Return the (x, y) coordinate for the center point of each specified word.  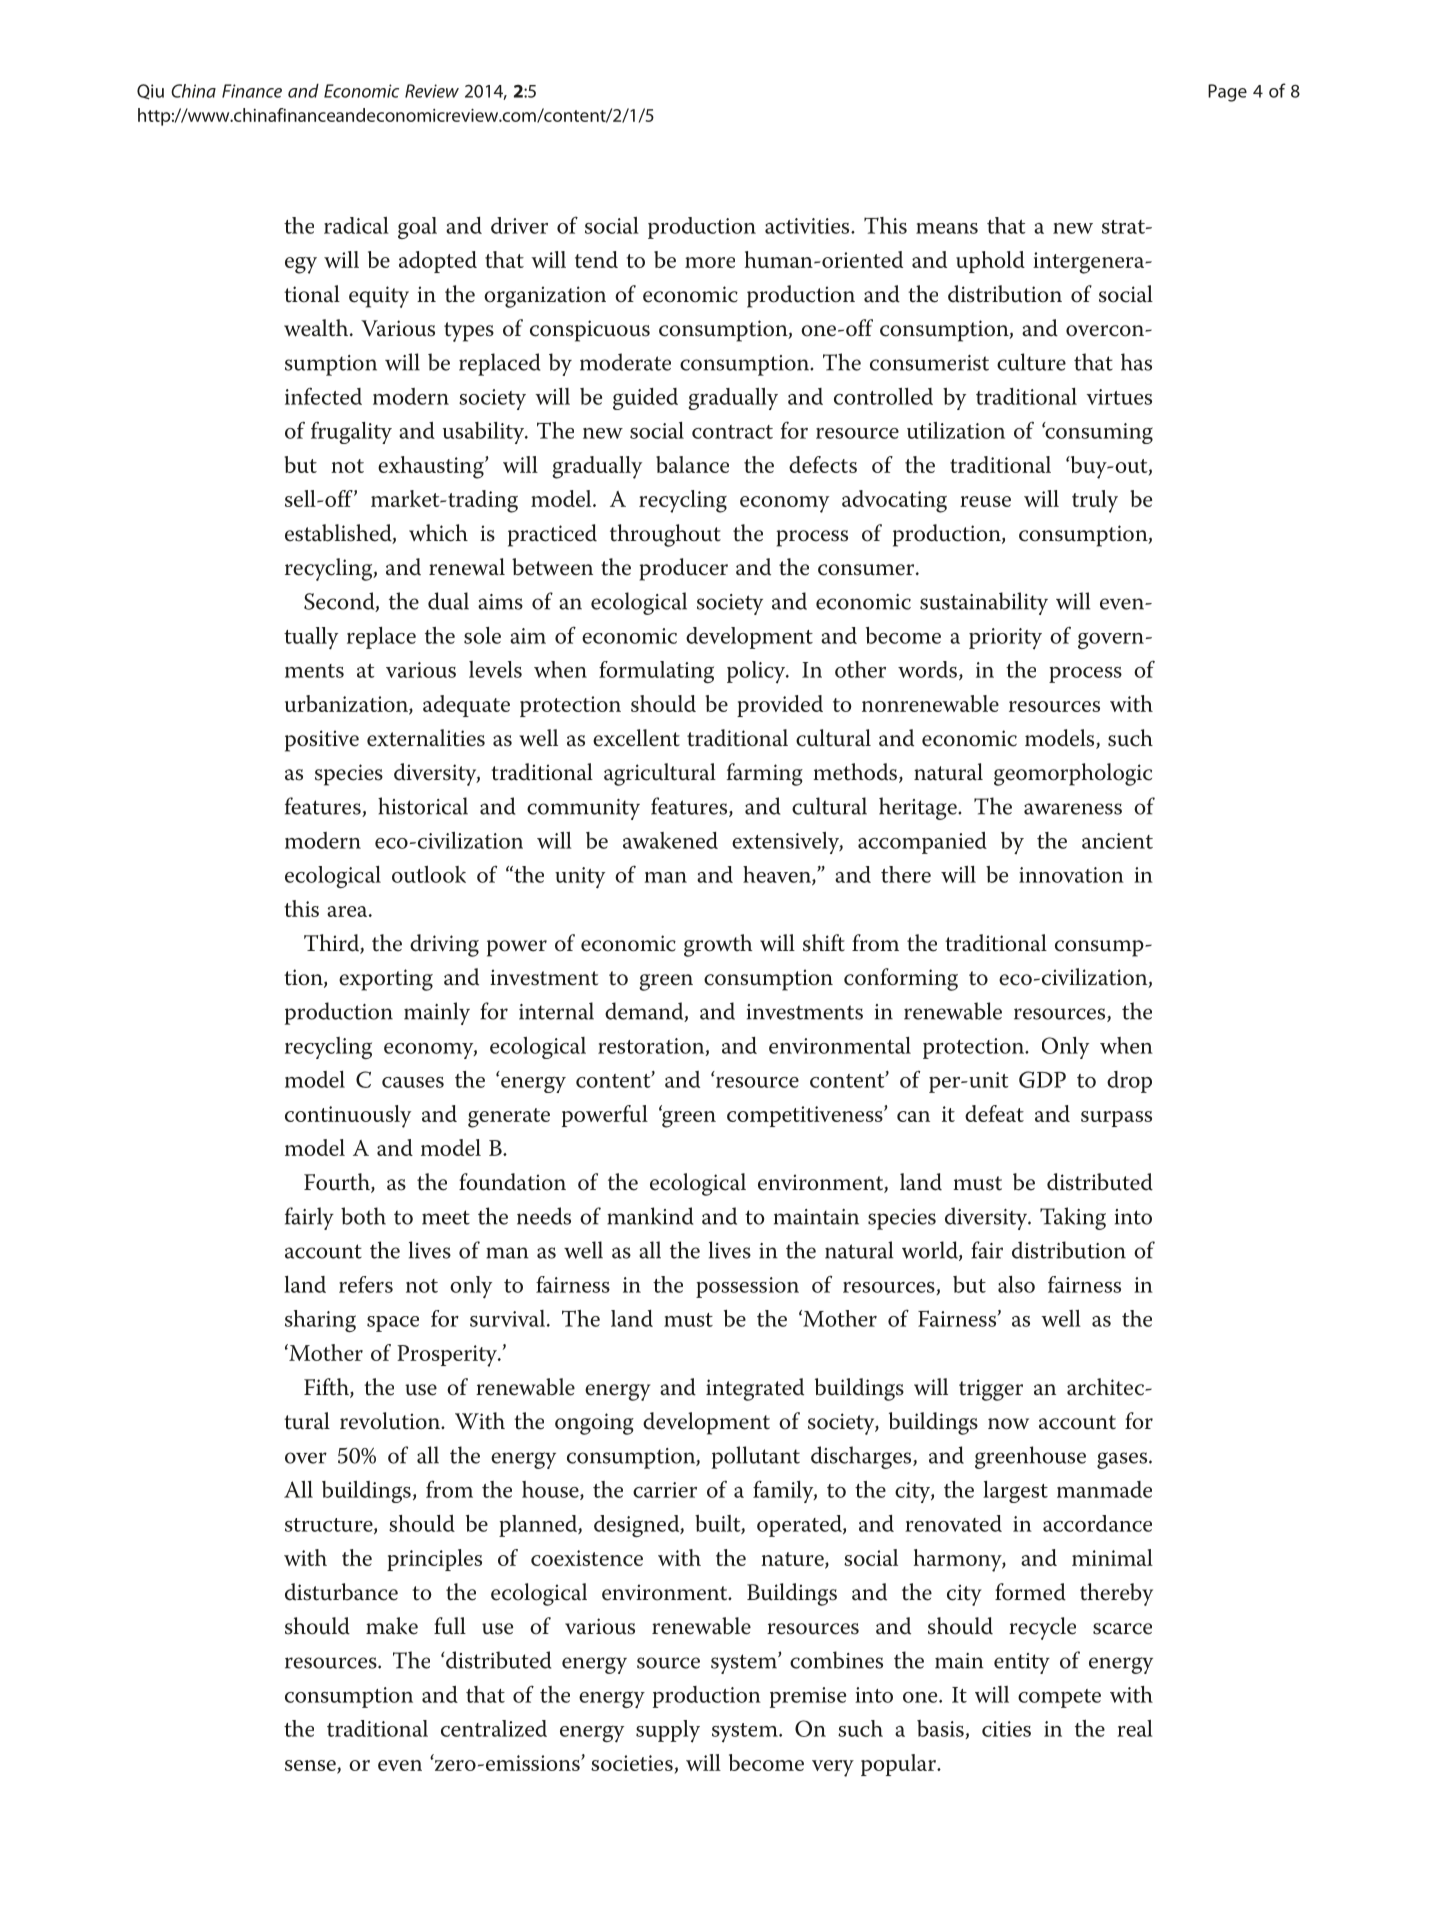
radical (356, 225)
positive (322, 741)
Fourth (338, 1183)
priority (1005, 639)
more (710, 262)
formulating (656, 672)
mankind (650, 1216)
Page (1227, 93)
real (1135, 1728)
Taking (1073, 1218)
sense (311, 1766)
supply (668, 1731)
